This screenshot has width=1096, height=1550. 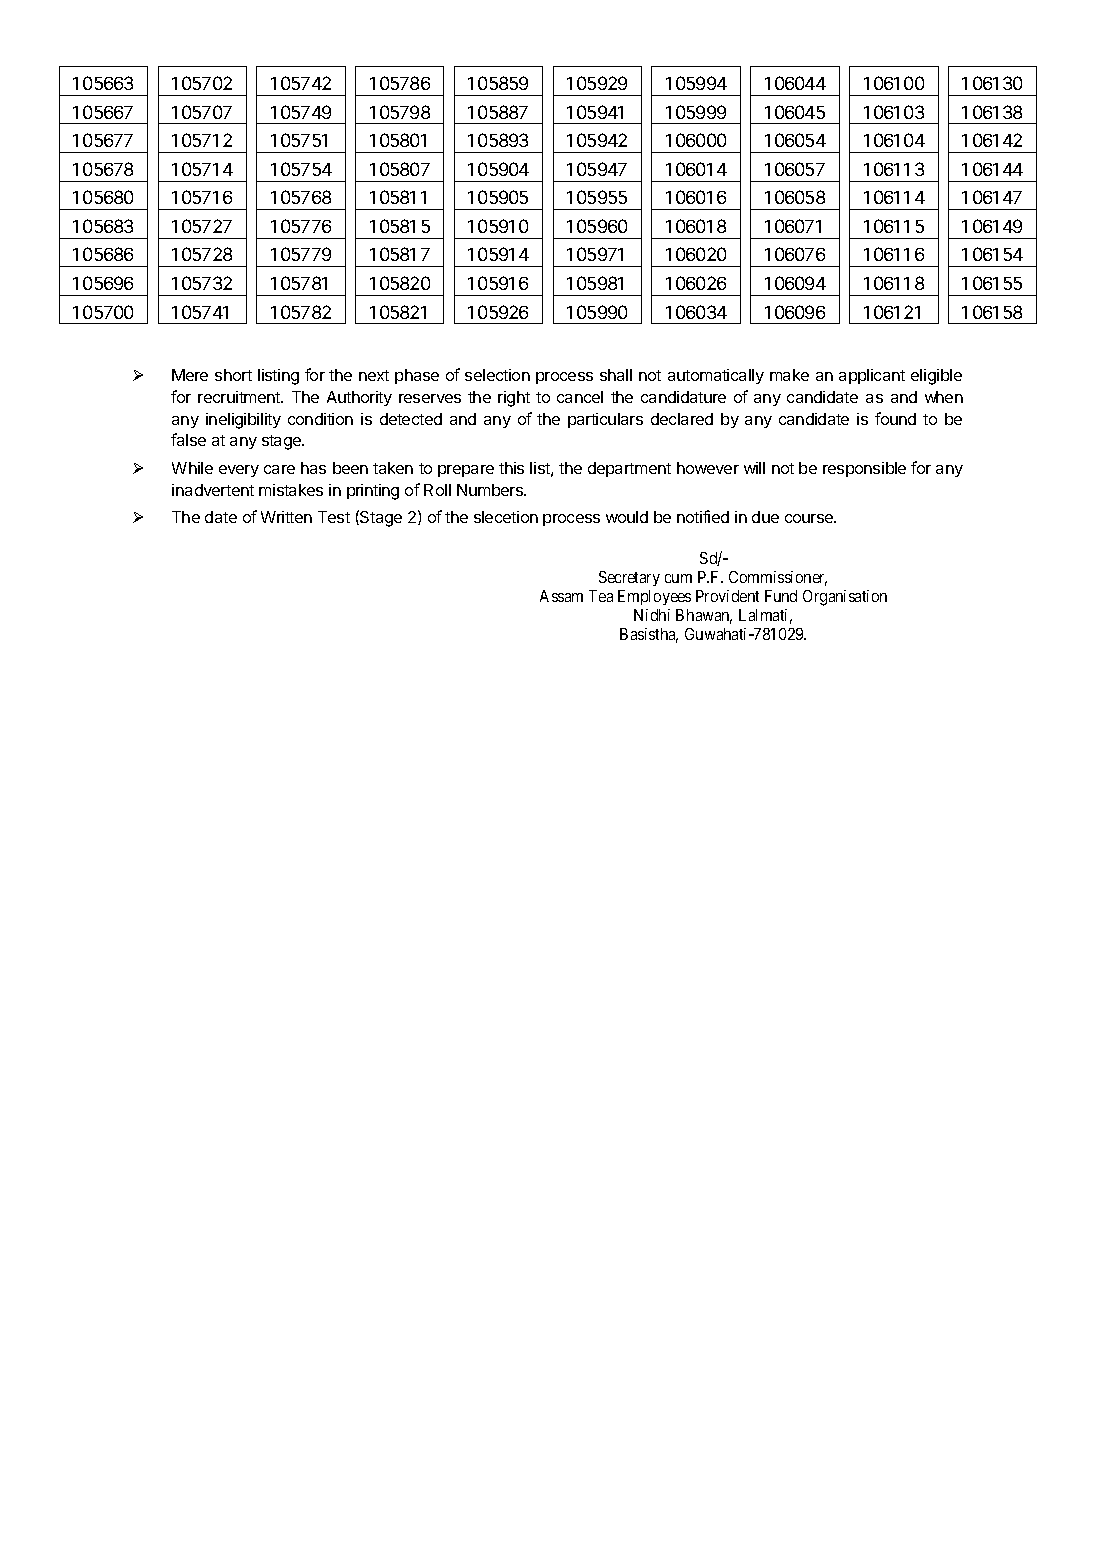 What do you see at coordinates (291, 490) in the screenshot?
I see `mistakes` at bounding box center [291, 490].
